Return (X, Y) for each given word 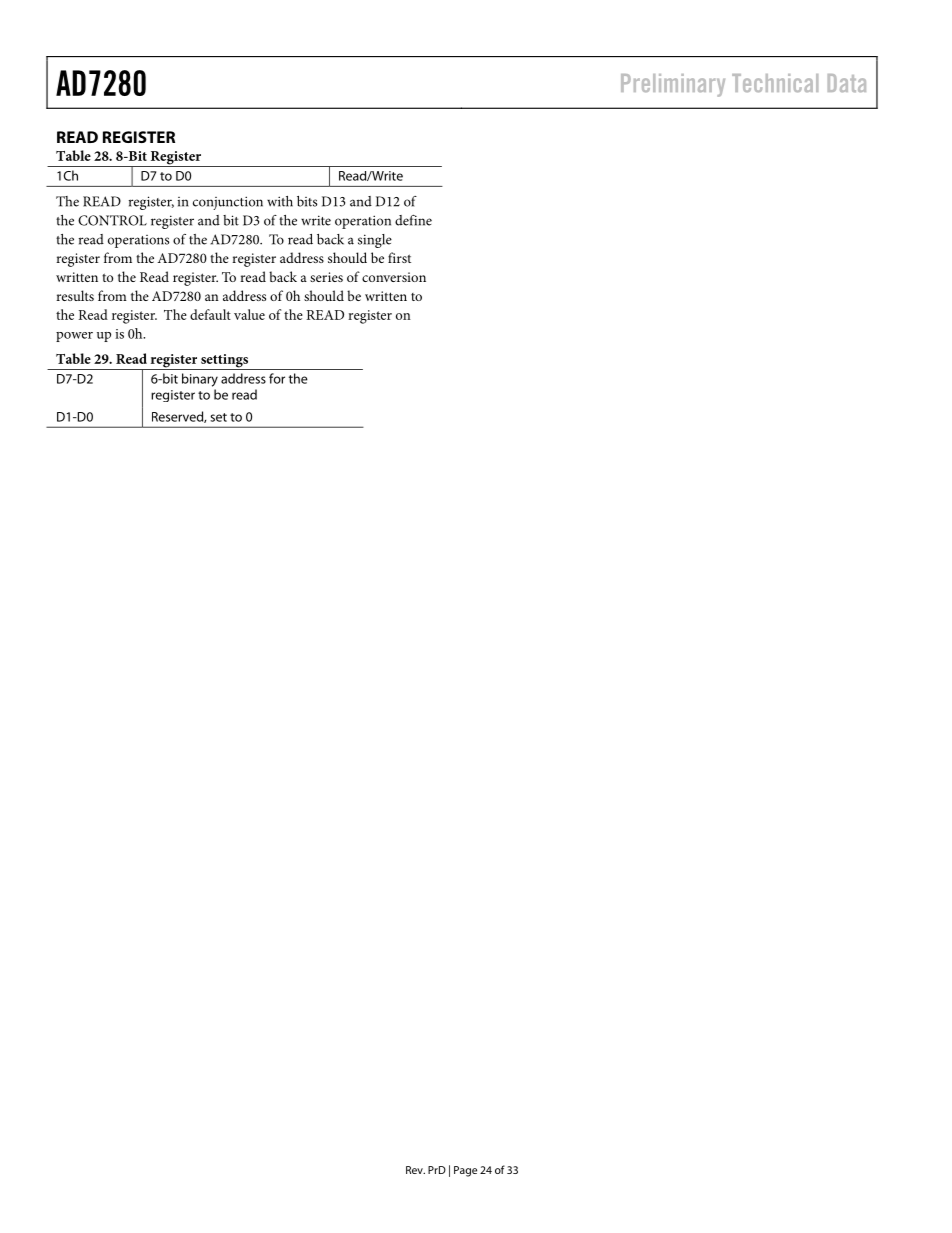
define (413, 220)
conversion (394, 277)
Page (465, 1171)
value (249, 314)
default (210, 314)
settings (225, 362)
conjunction (228, 203)
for (277, 378)
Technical (775, 83)
